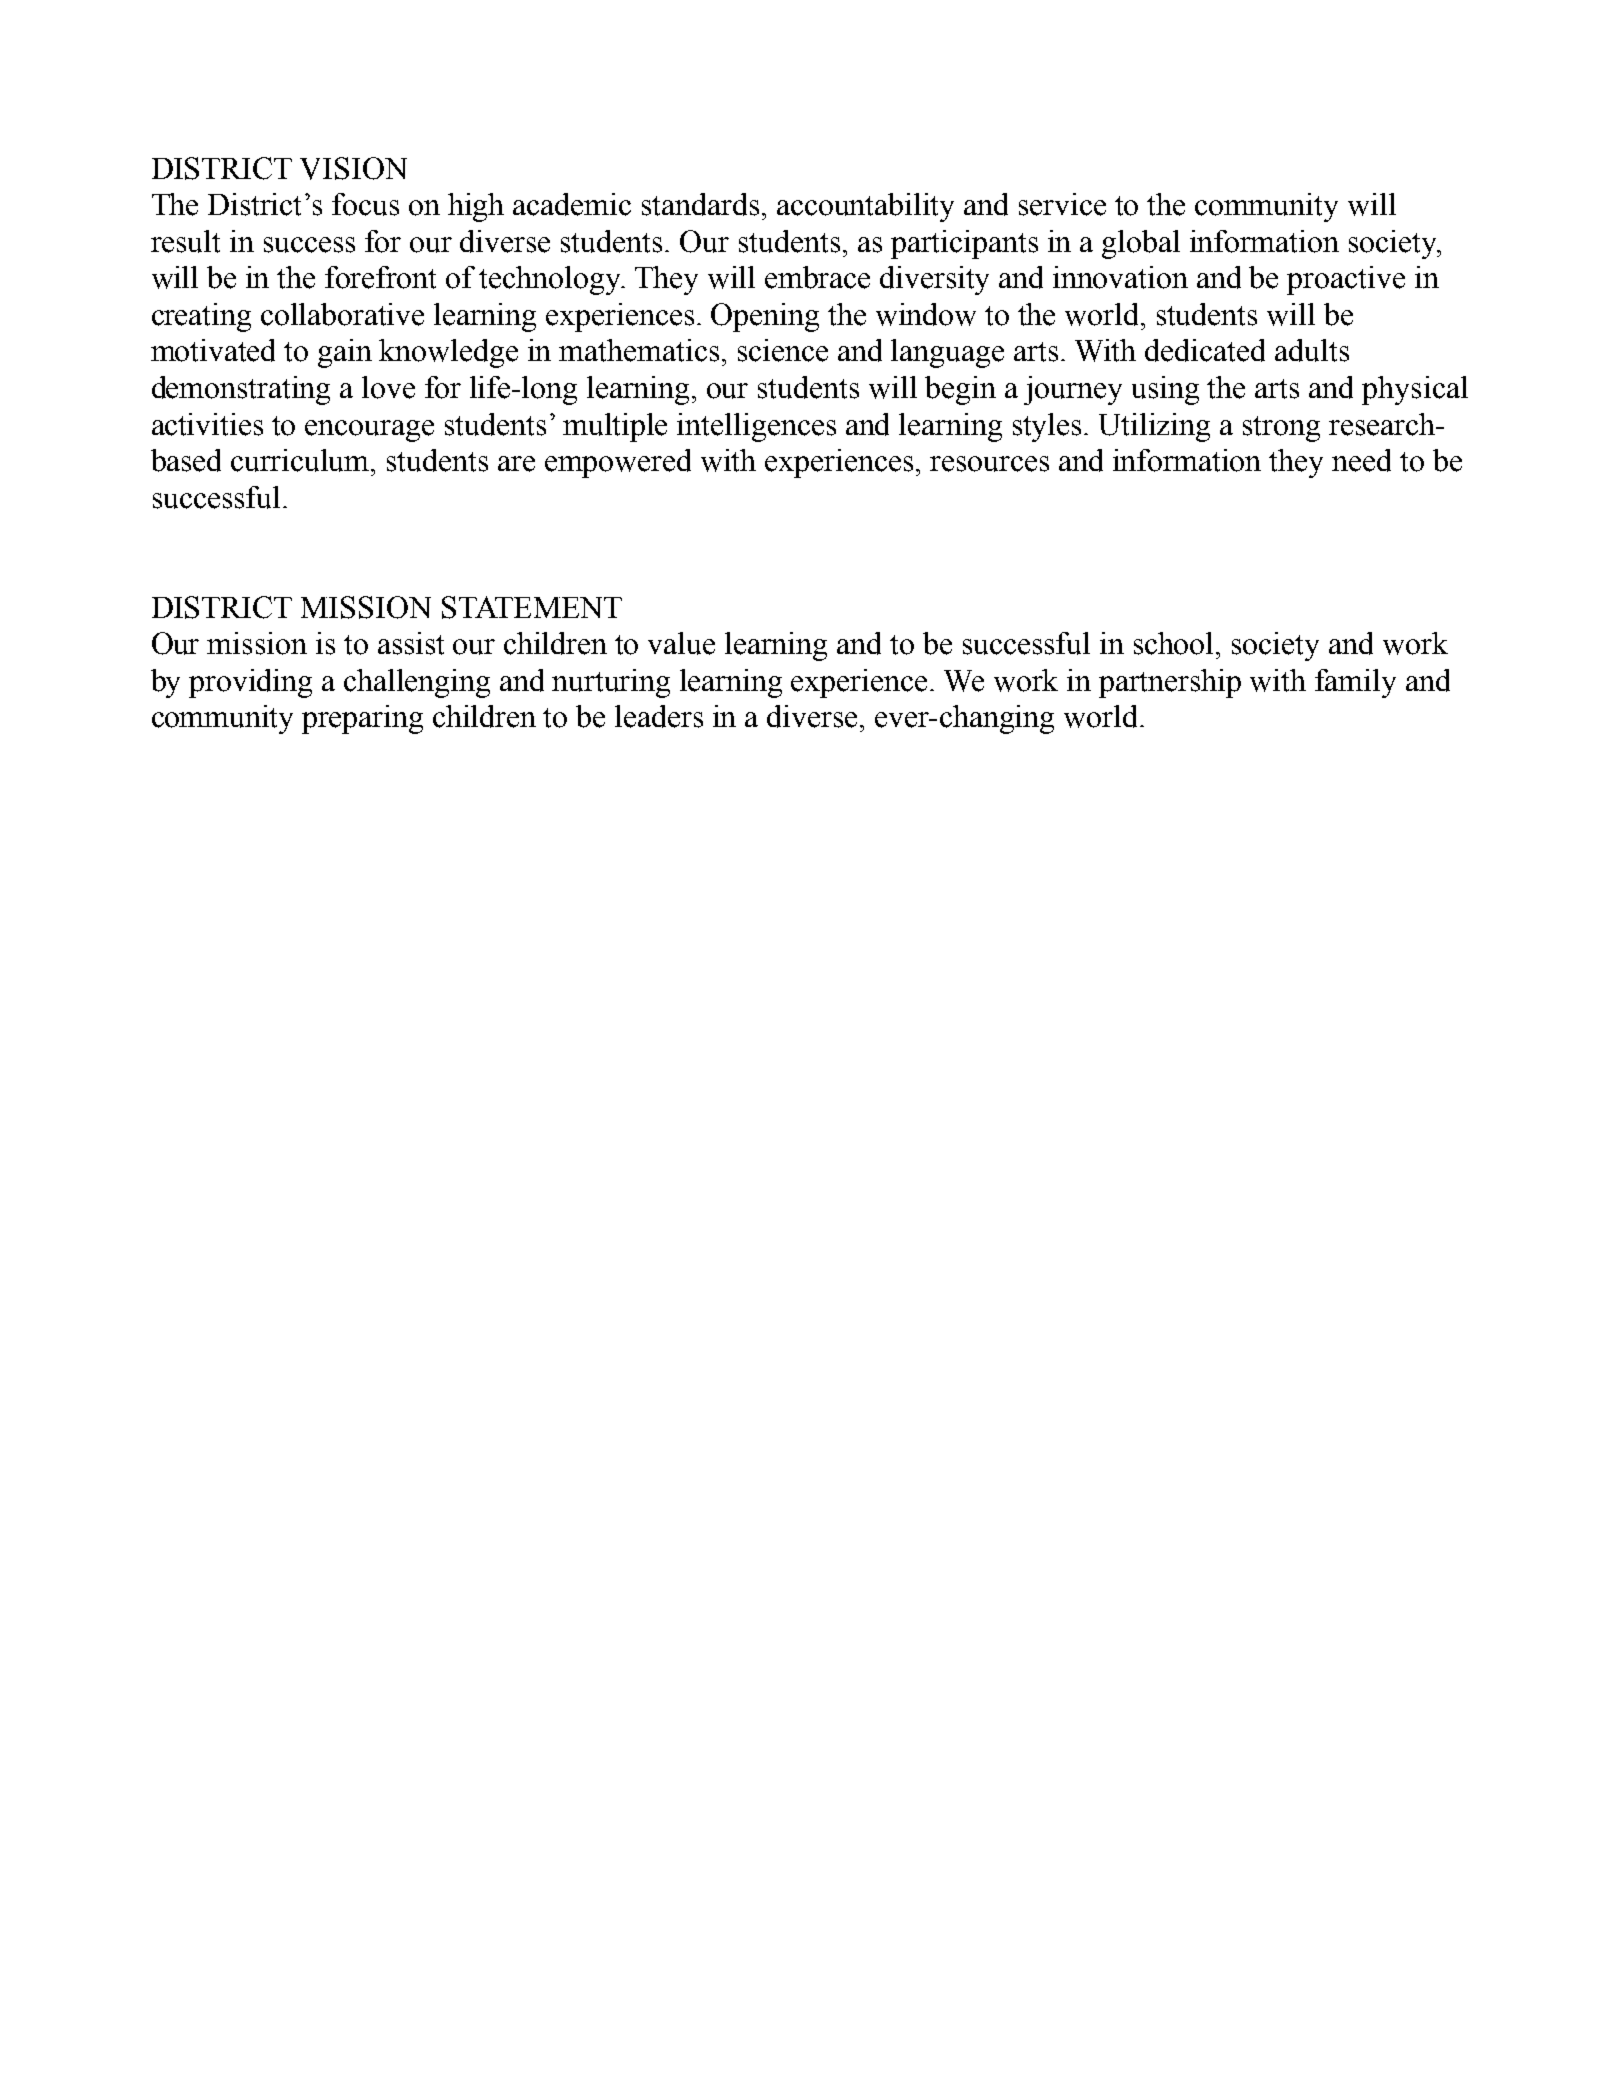 The image size is (1622, 2099). Describe the element at coordinates (865, 207) in the screenshot. I see `accountability` at that location.
